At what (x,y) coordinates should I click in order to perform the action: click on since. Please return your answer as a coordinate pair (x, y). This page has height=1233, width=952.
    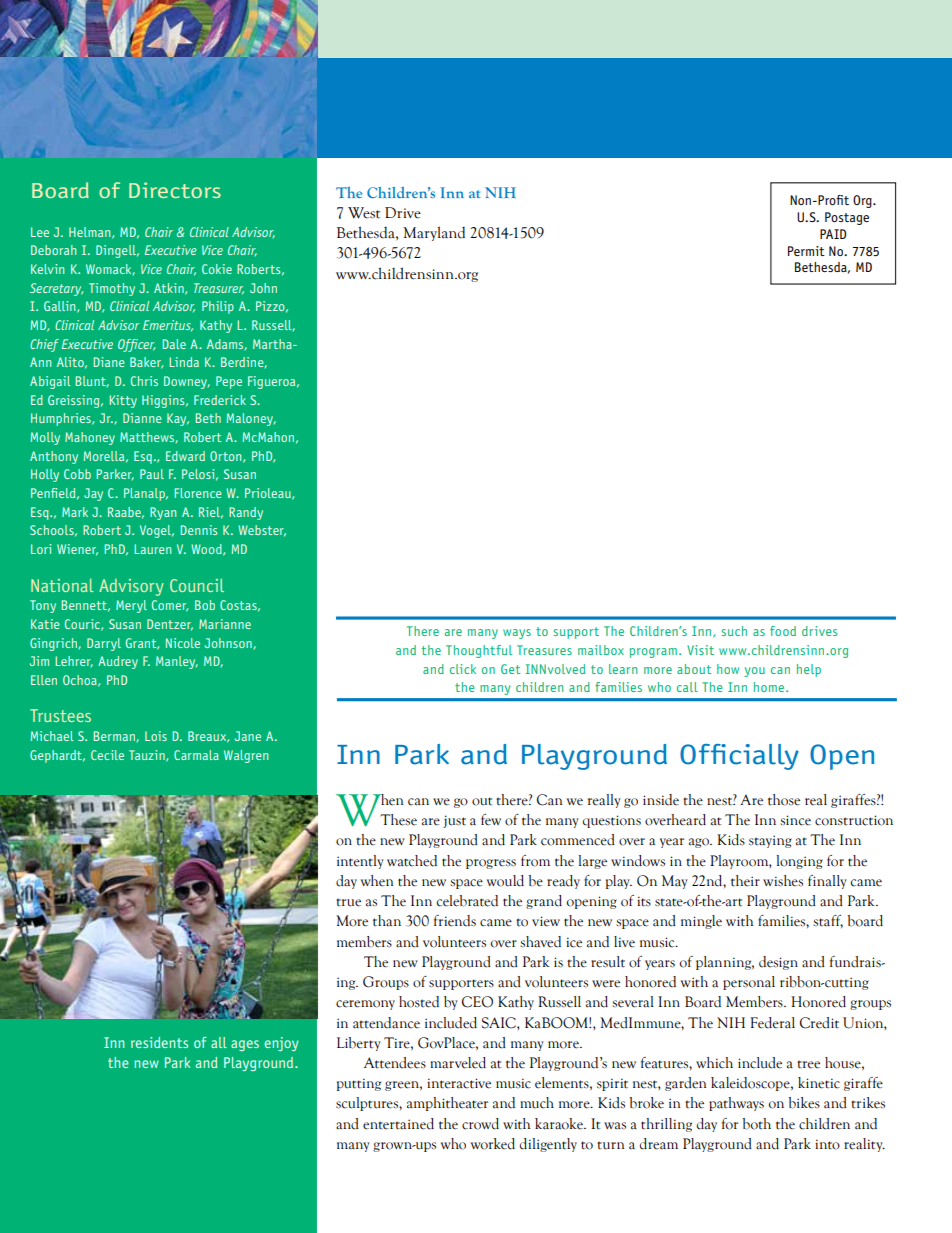
    Looking at the image, I should click on (795, 820).
